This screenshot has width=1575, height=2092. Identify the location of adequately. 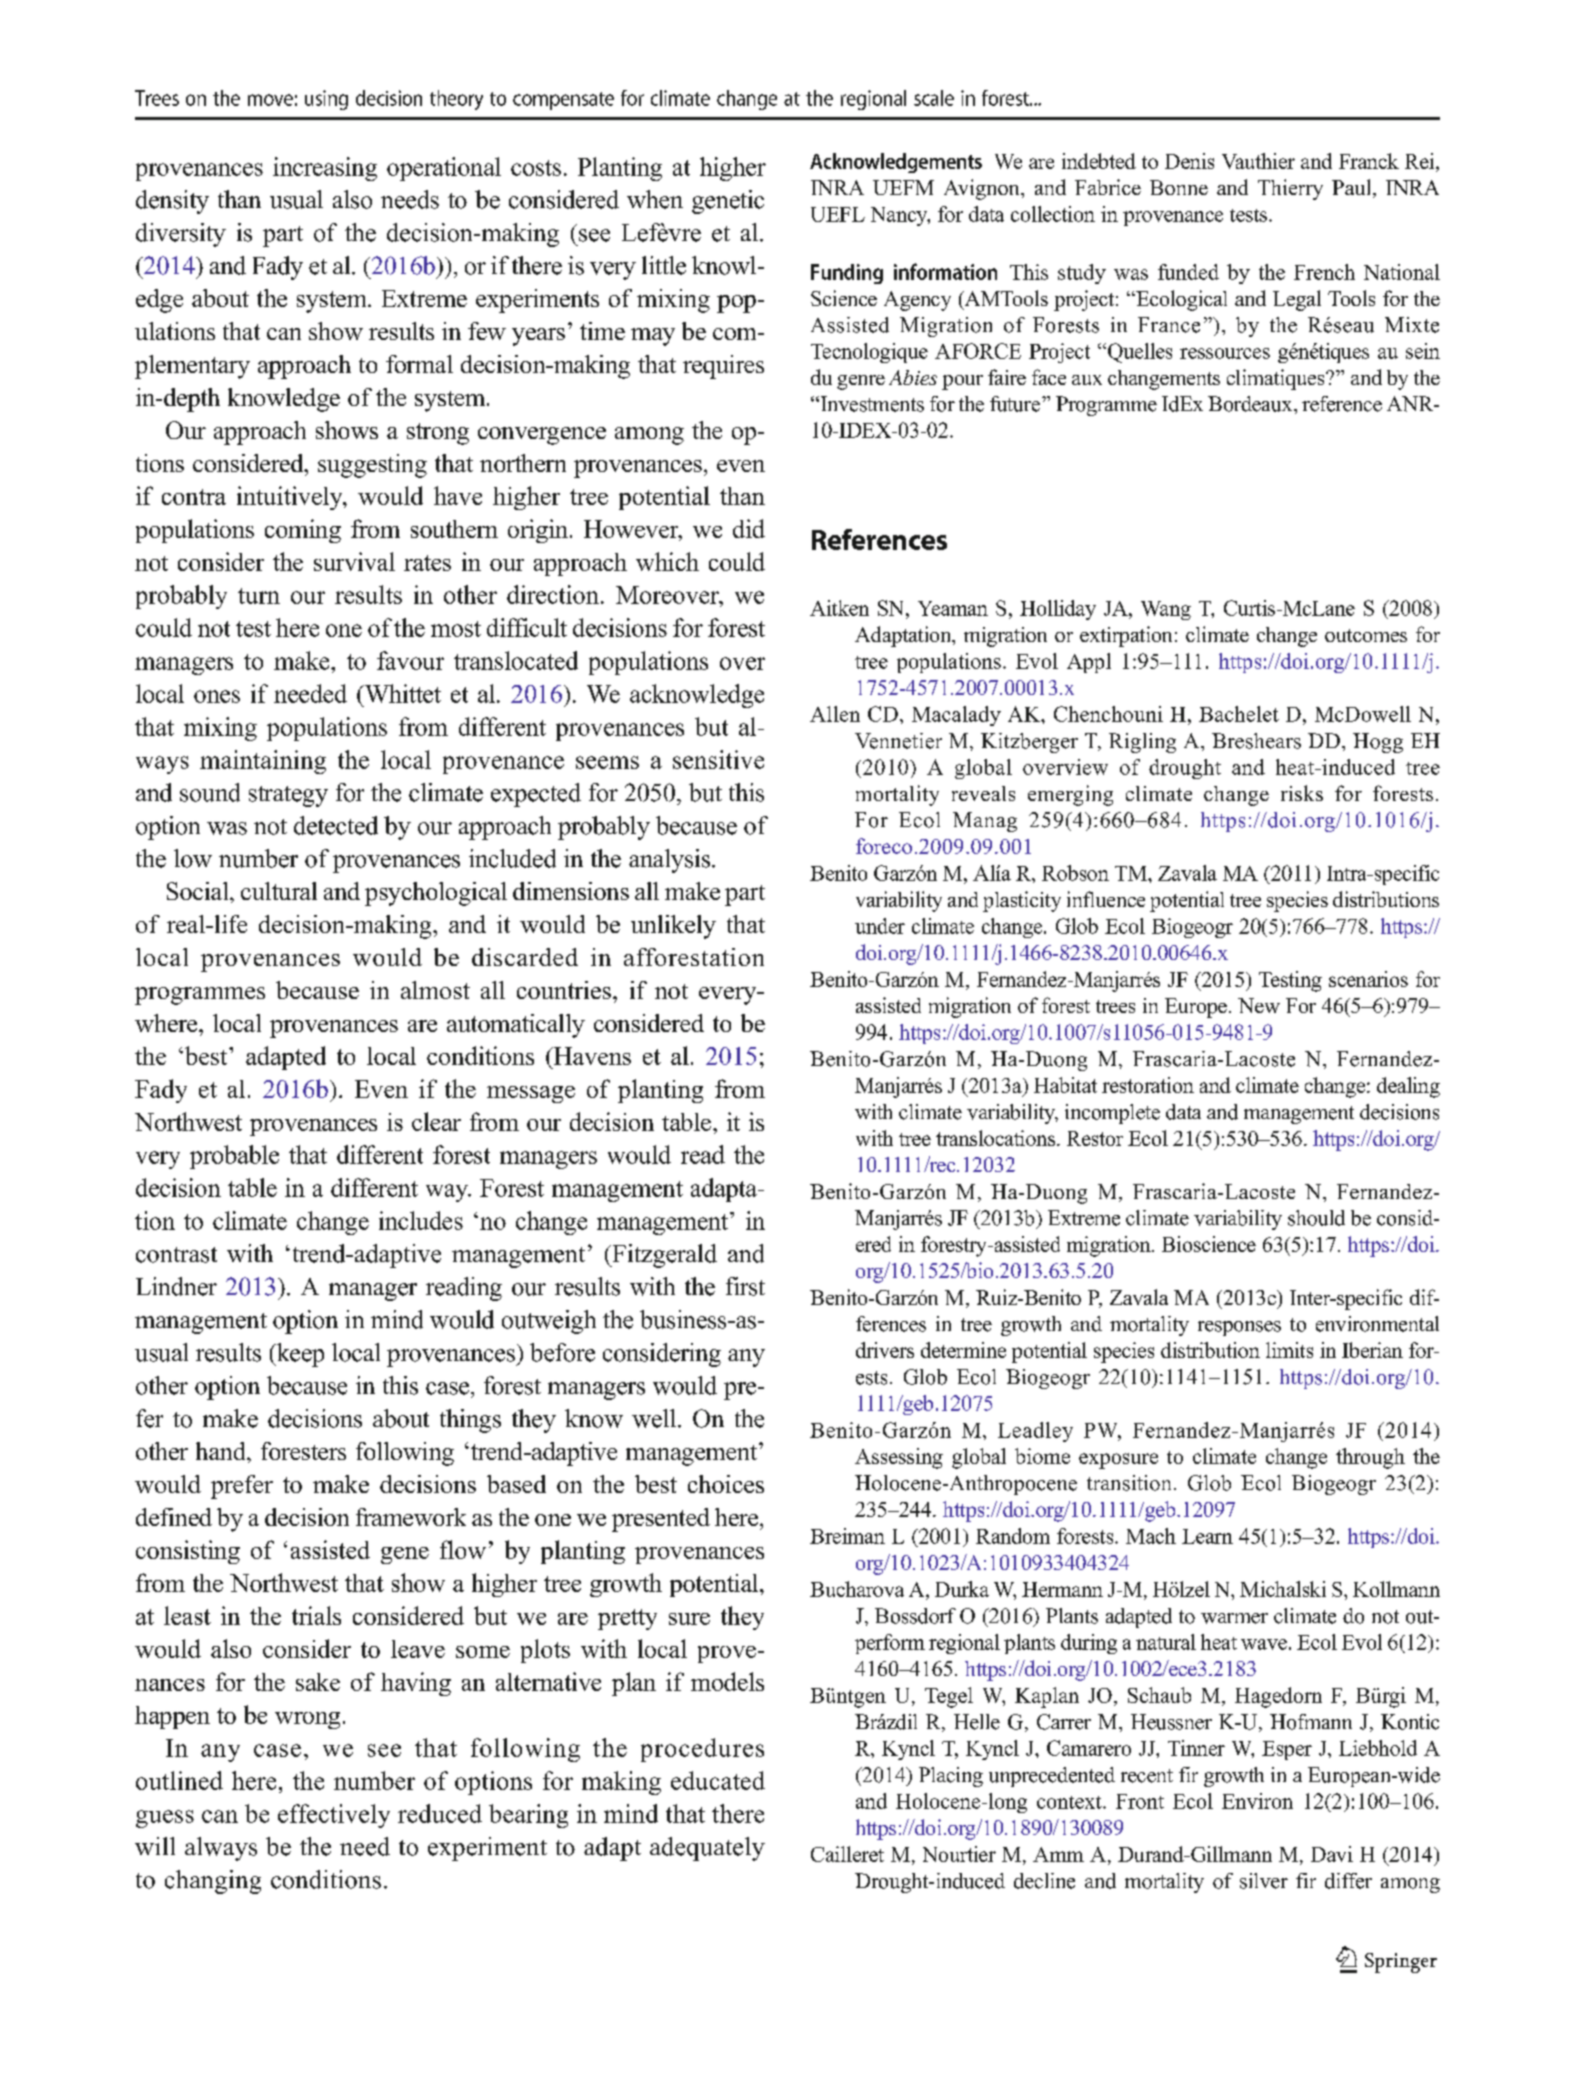
(707, 1849).
